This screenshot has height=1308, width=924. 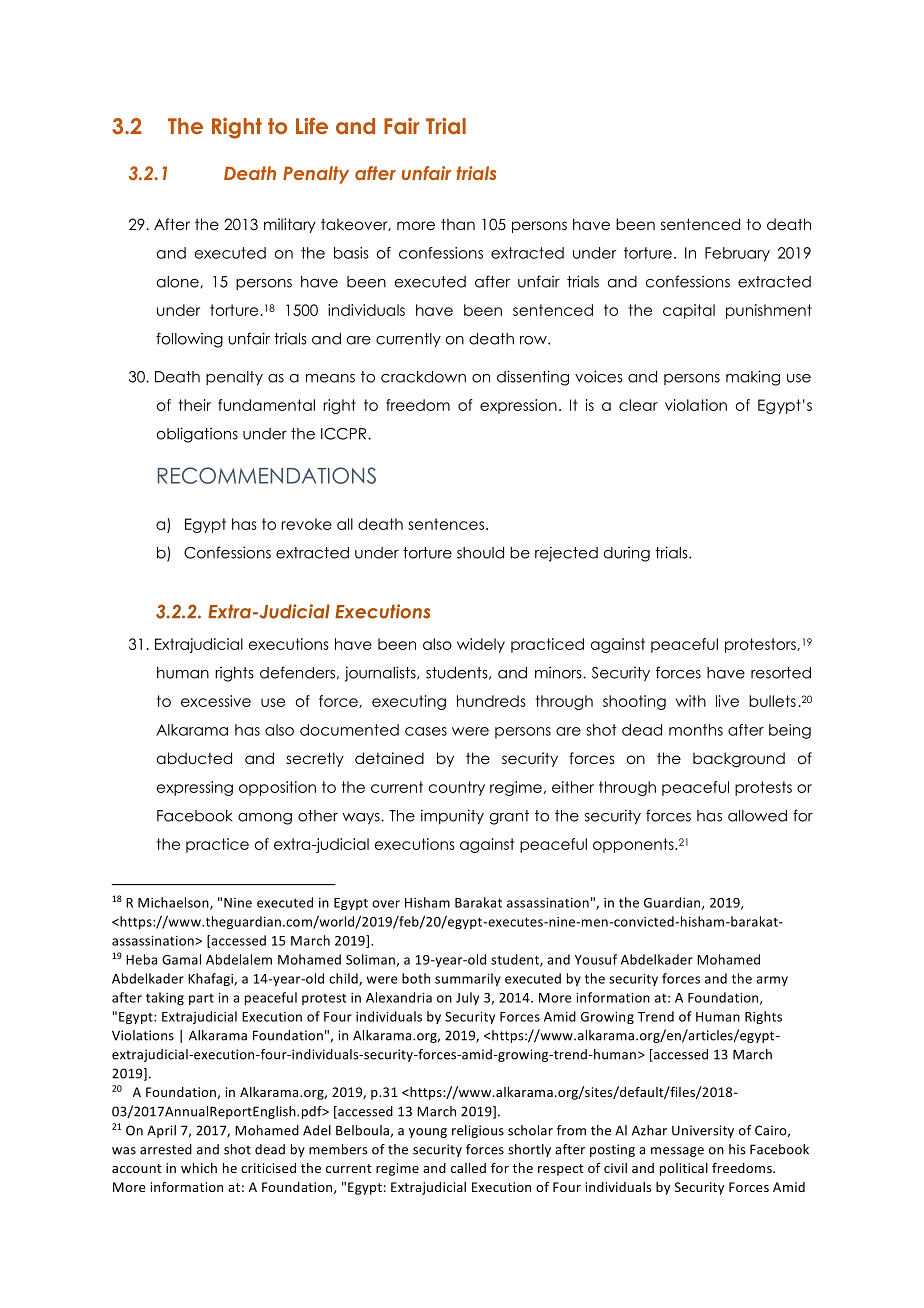 What do you see at coordinates (312, 126) in the screenshot?
I see `Life` at bounding box center [312, 126].
